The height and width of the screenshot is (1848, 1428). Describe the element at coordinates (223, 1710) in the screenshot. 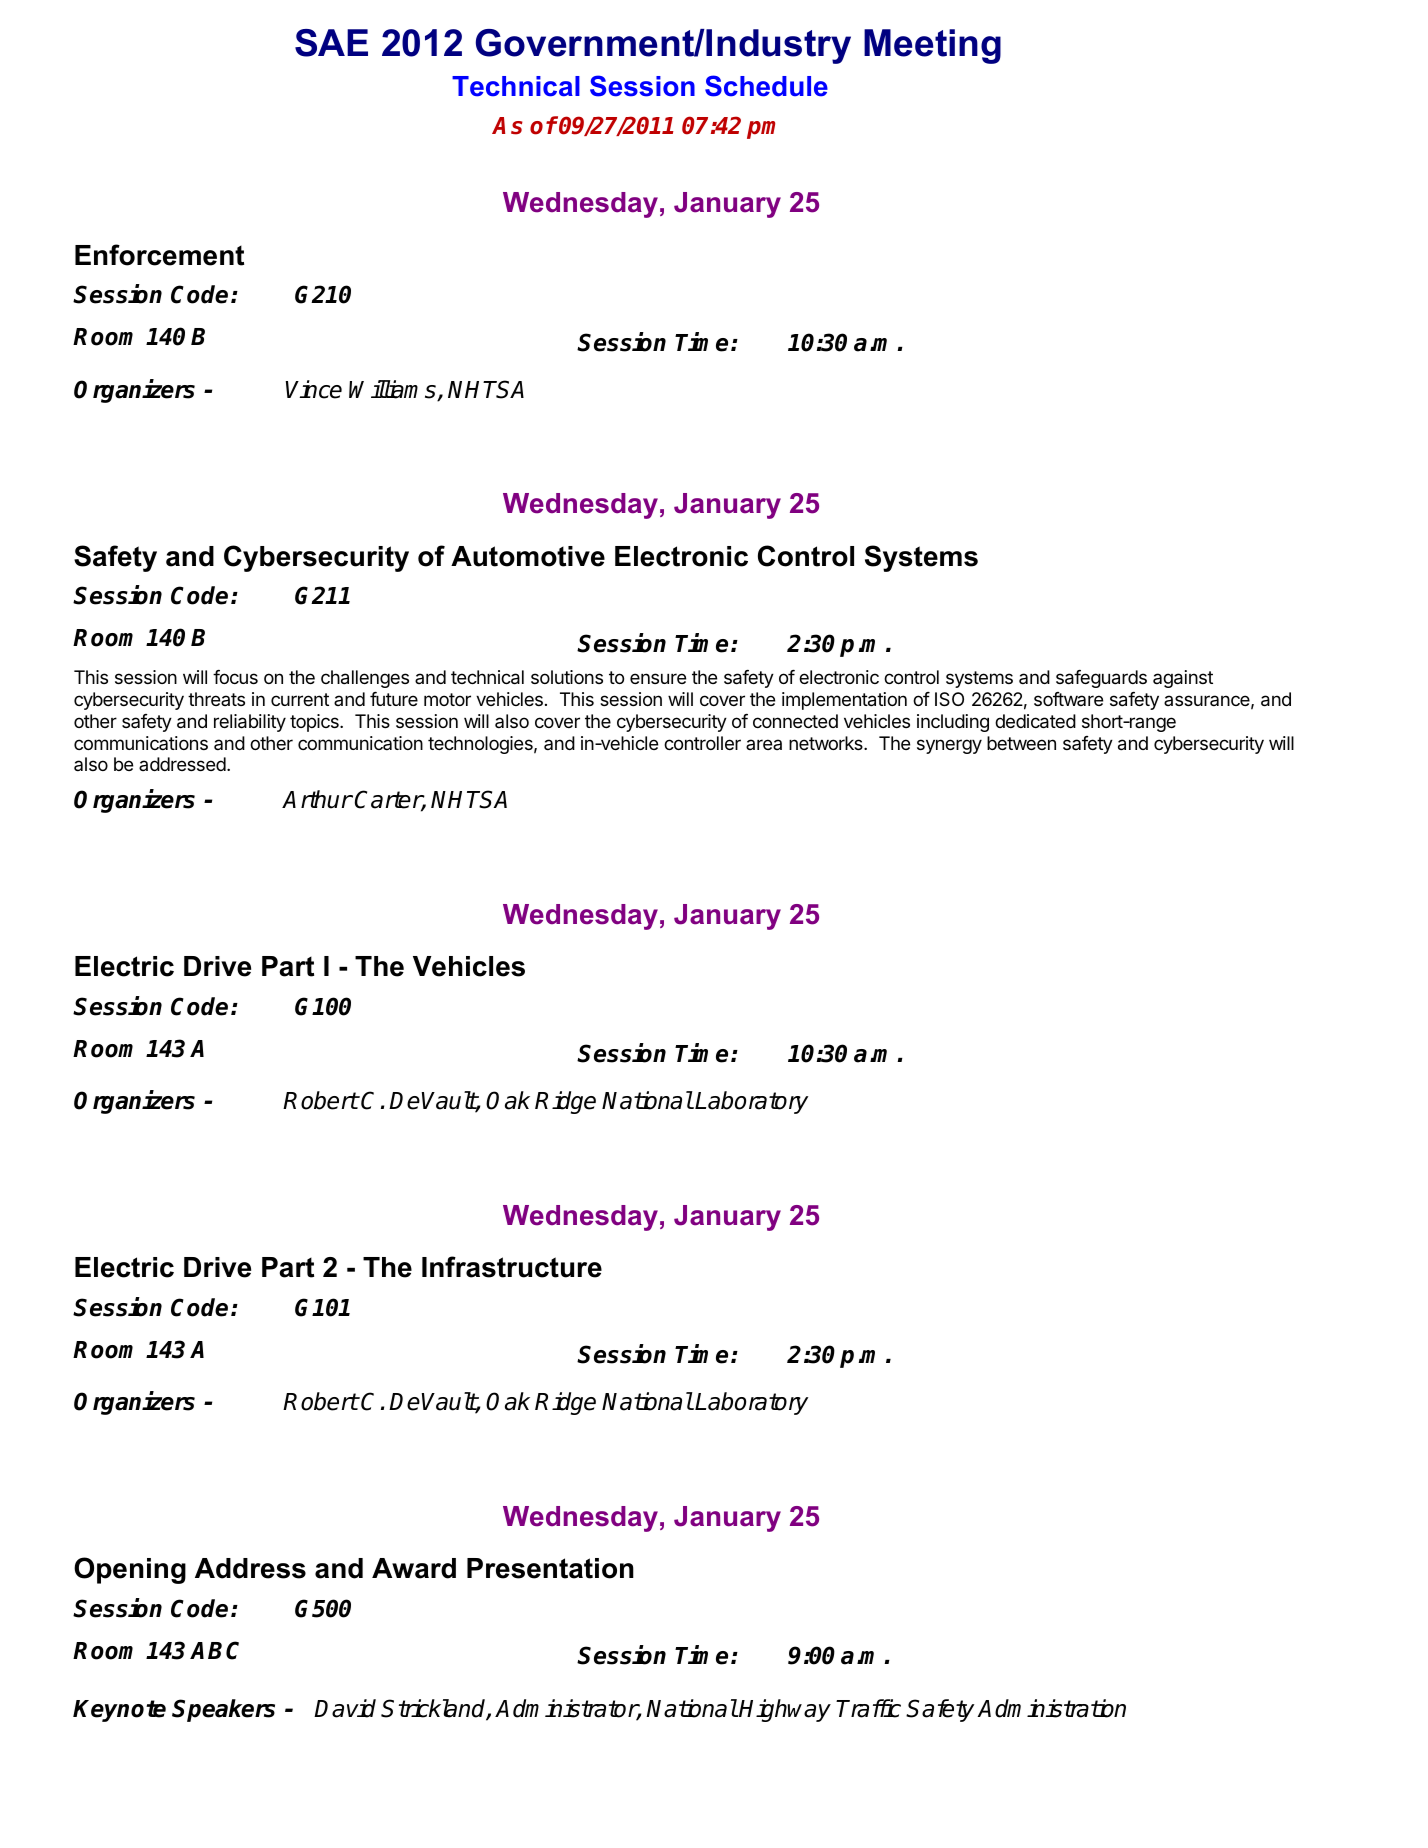

I see `Speakers` at that location.
